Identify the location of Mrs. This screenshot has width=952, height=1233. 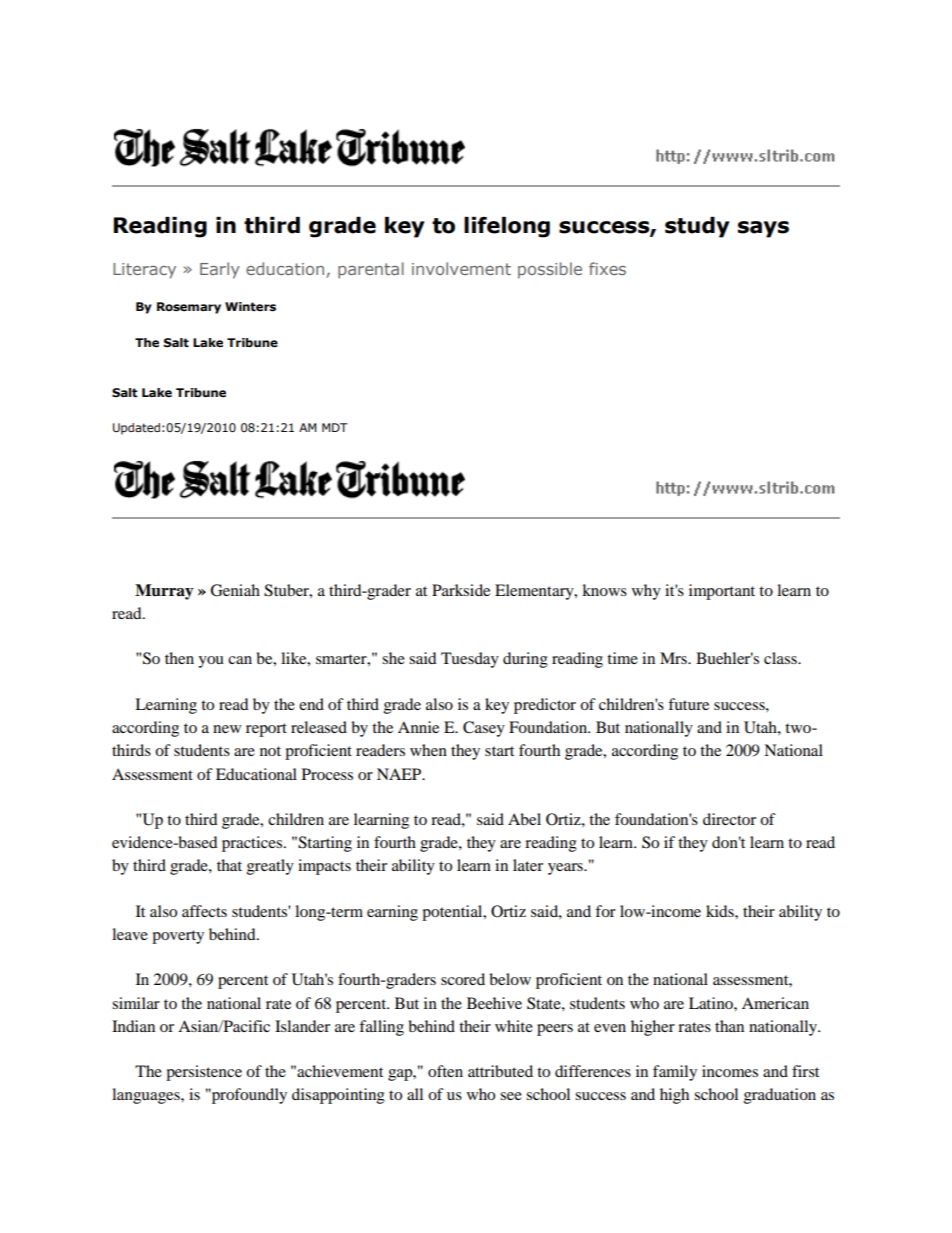
(674, 658).
